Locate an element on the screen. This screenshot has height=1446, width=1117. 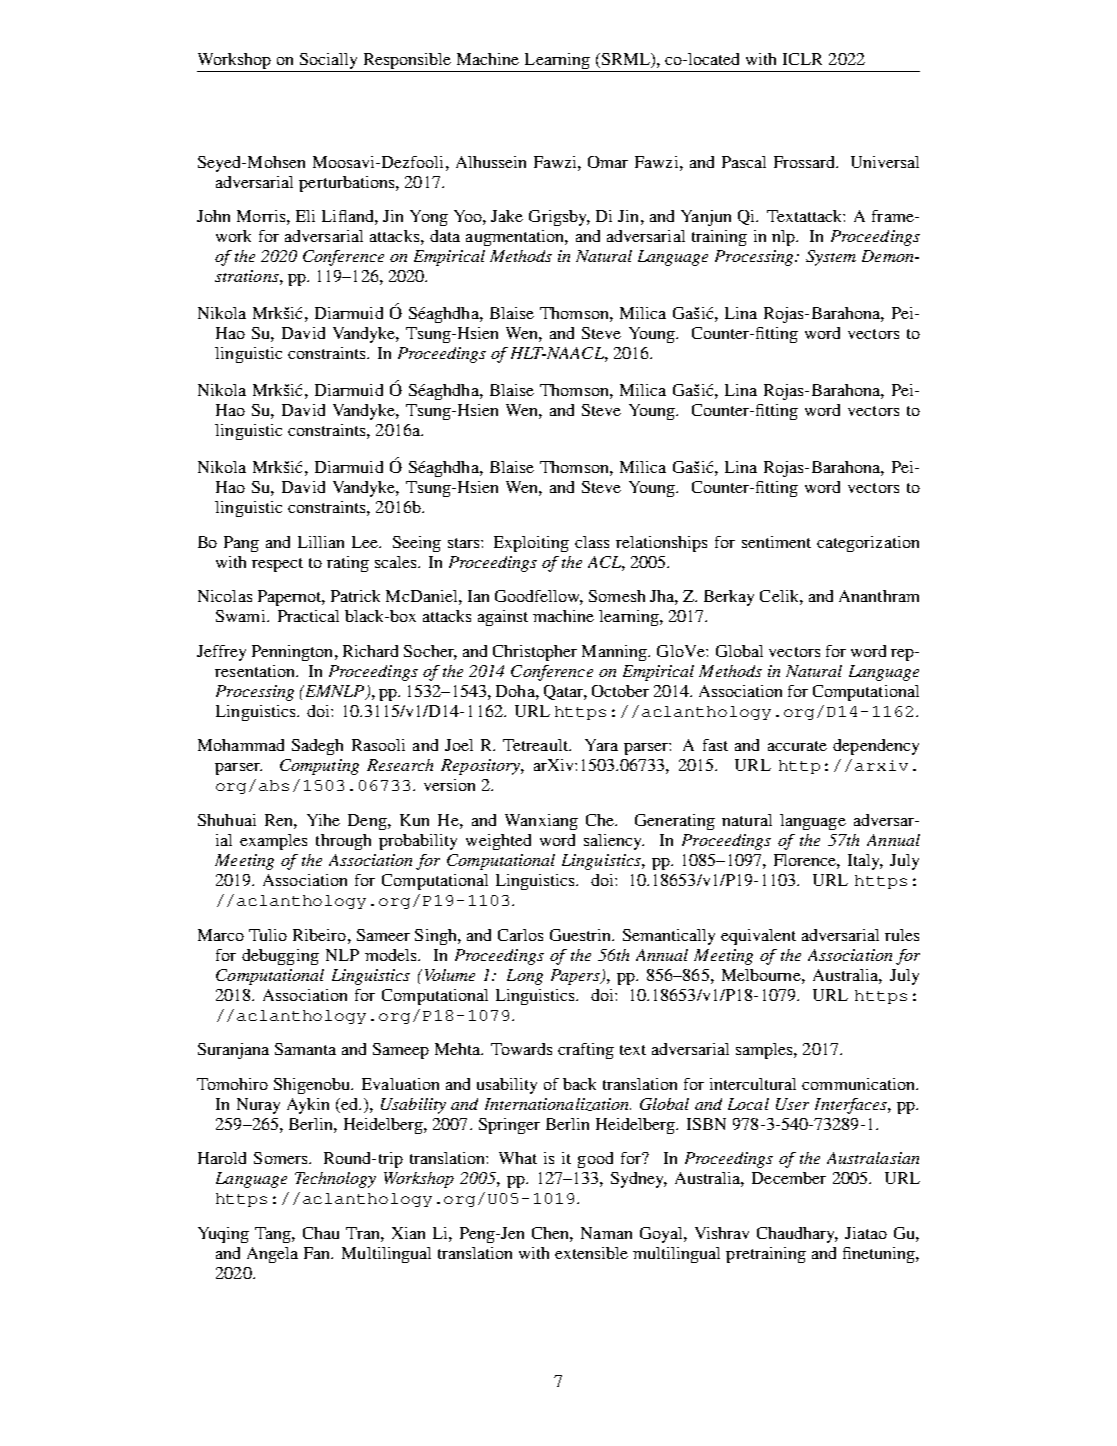
accurate is located at coordinates (797, 746).
